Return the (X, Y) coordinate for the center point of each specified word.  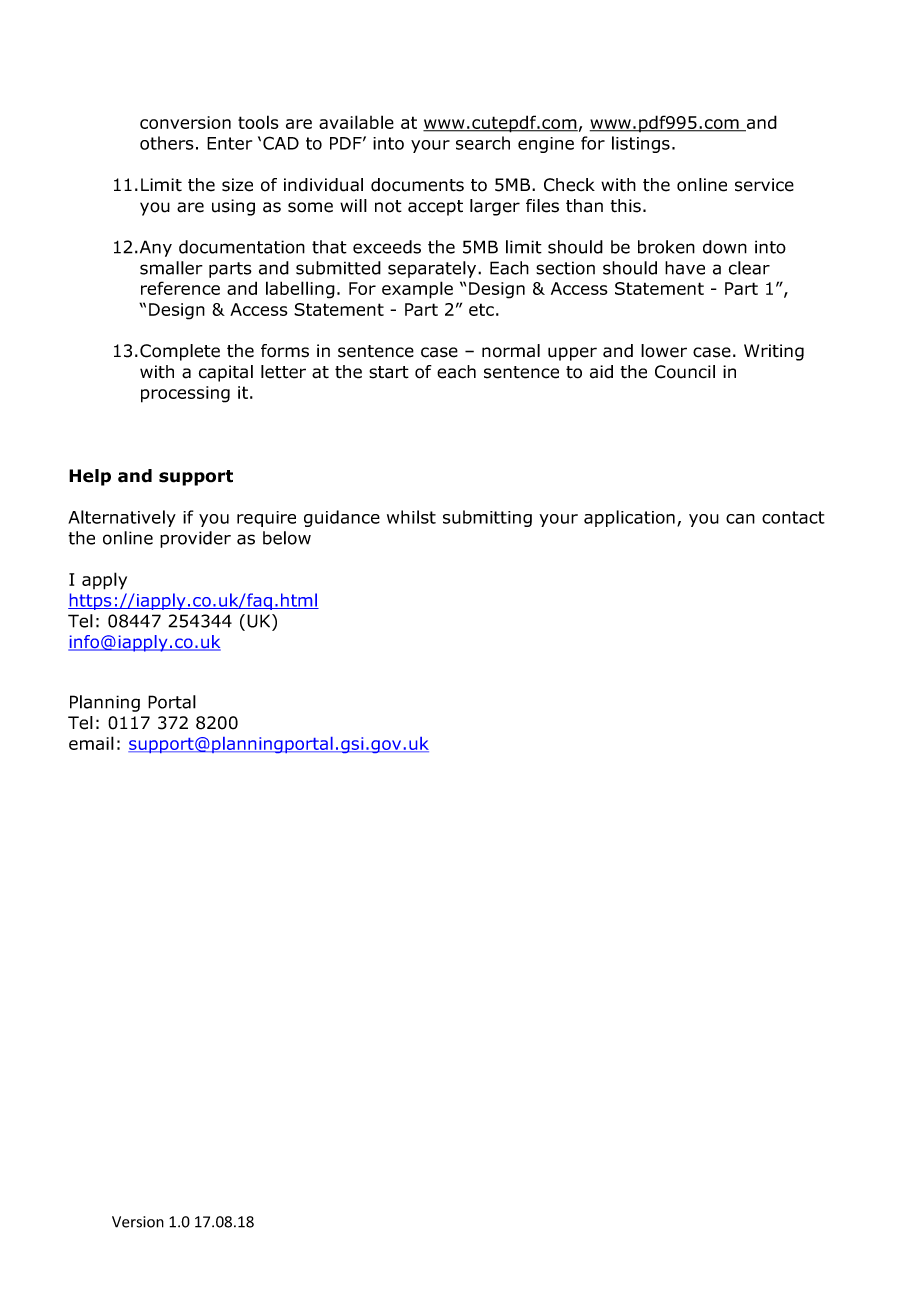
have (685, 268)
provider (195, 539)
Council (685, 372)
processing (185, 394)
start (389, 372)
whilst (411, 517)
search (483, 143)
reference (180, 288)
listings (641, 144)
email (91, 743)
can (740, 519)
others (167, 143)
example (417, 290)
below (287, 538)
